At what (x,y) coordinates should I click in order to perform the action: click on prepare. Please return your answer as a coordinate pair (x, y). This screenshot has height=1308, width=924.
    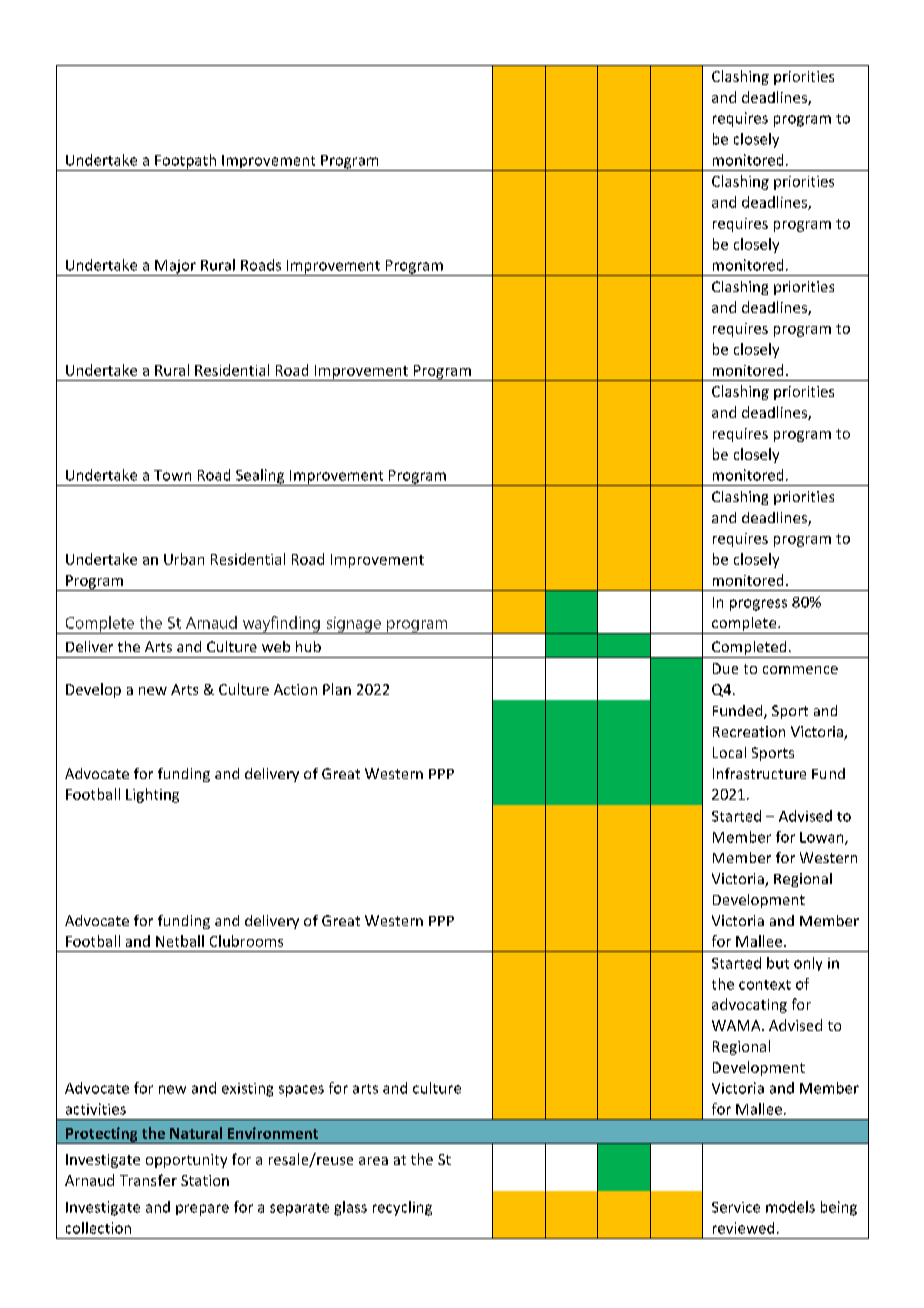
    Looking at the image, I should click on (202, 1210).
